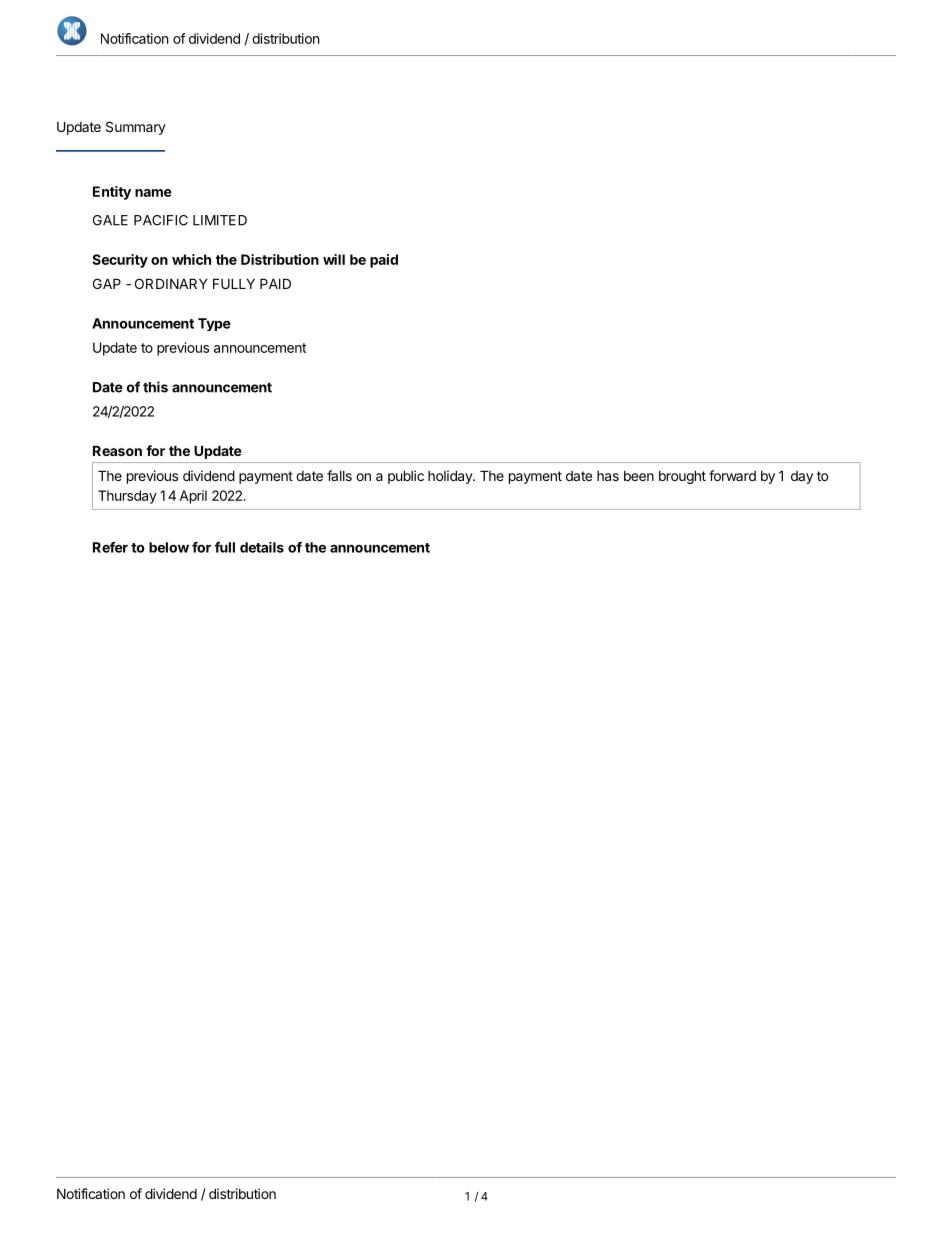 This screenshot has width=952, height=1233. I want to click on name, so click(153, 193).
